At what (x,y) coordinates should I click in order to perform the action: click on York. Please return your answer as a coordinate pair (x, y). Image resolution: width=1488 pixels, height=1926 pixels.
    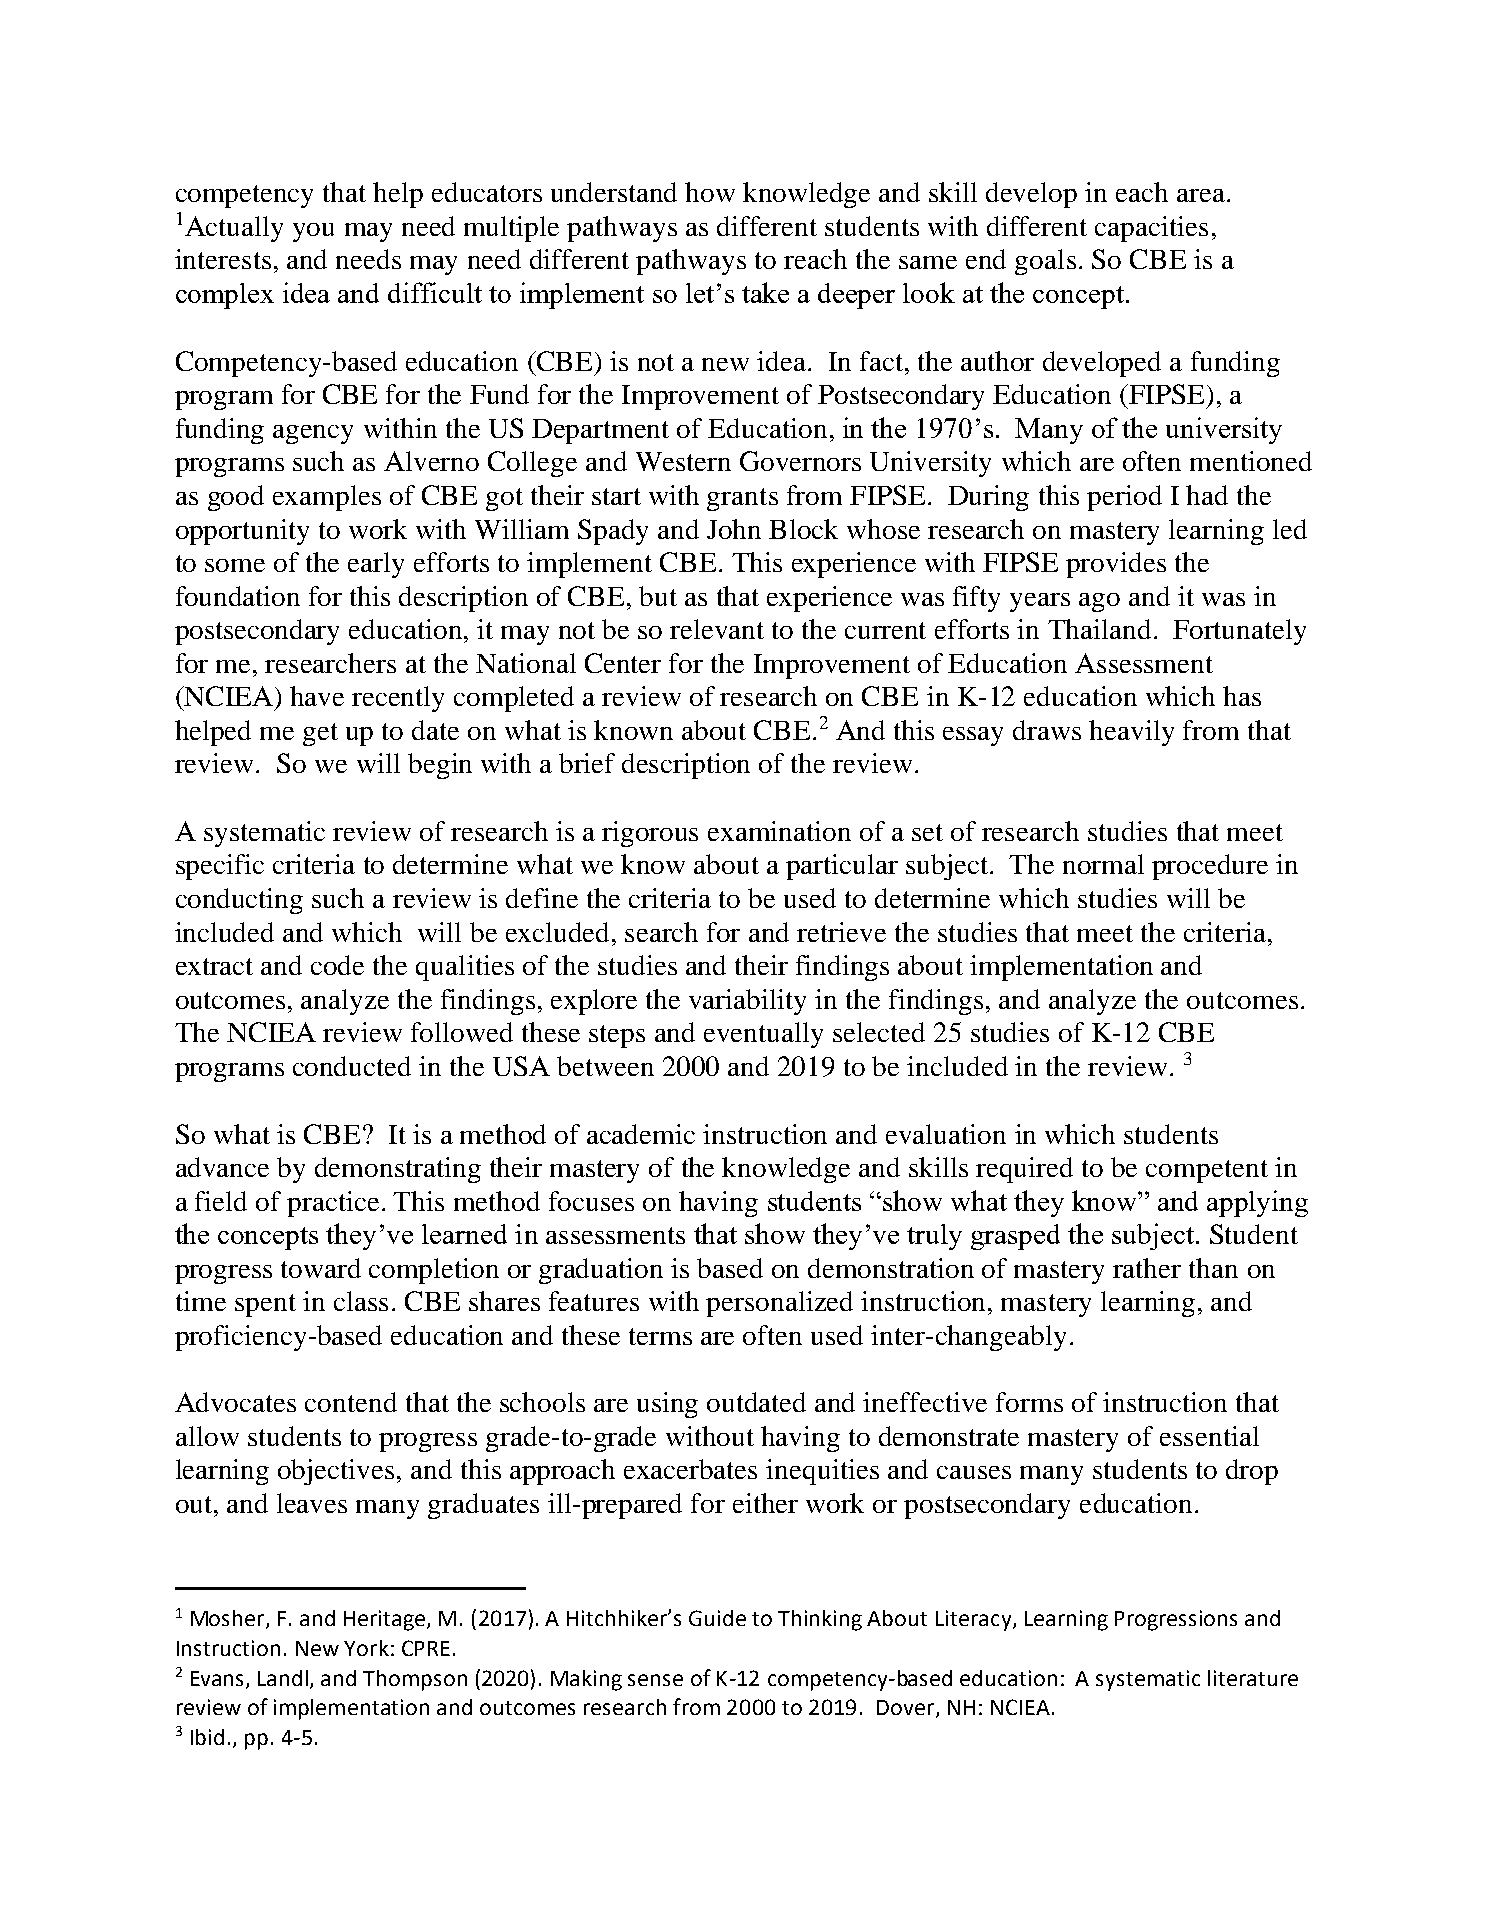
    Looking at the image, I should click on (366, 1648).
